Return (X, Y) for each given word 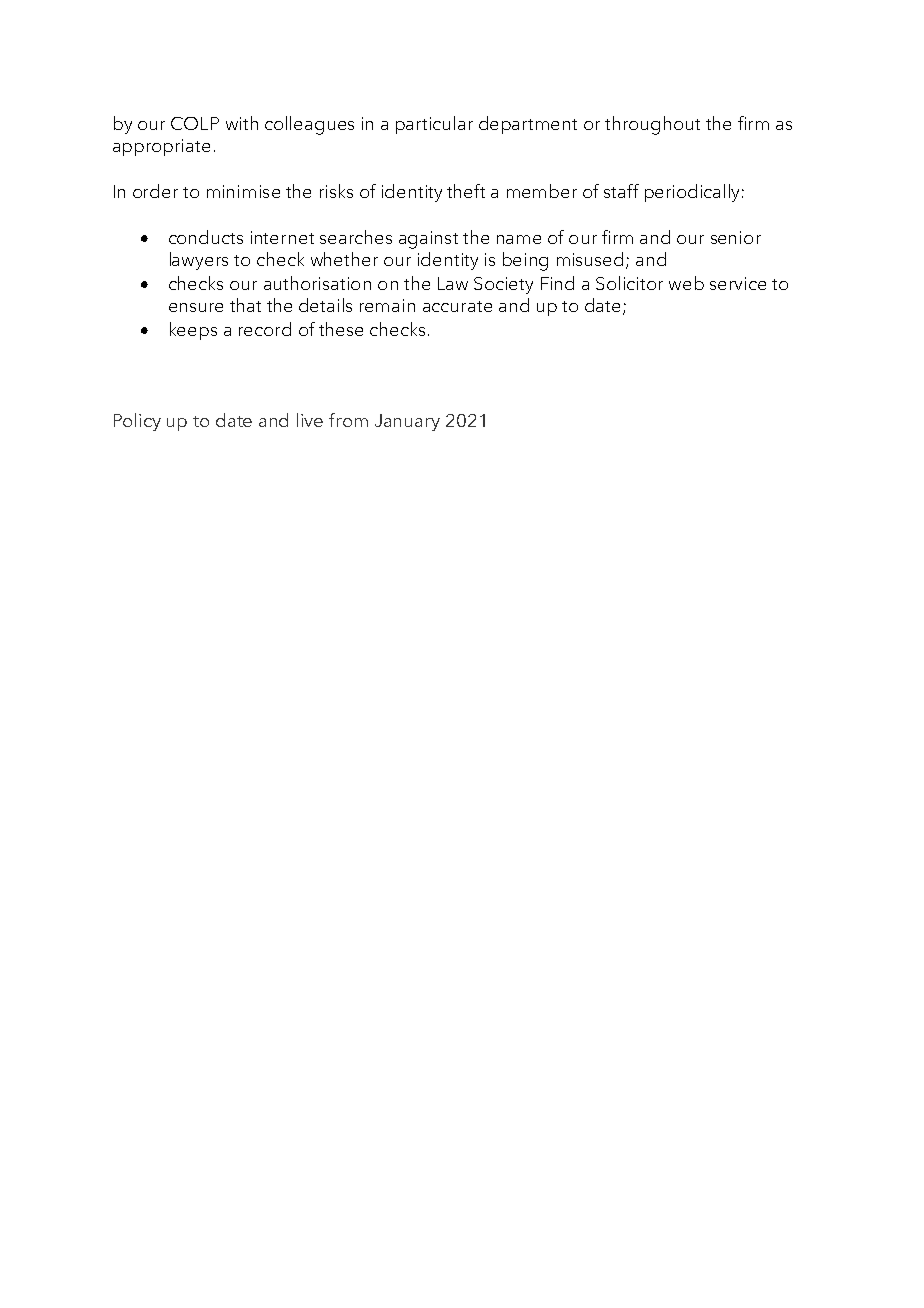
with (242, 123)
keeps (193, 331)
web (686, 283)
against (428, 240)
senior (736, 237)
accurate (457, 306)
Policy (137, 422)
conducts (206, 237)
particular (434, 125)
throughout (652, 125)
